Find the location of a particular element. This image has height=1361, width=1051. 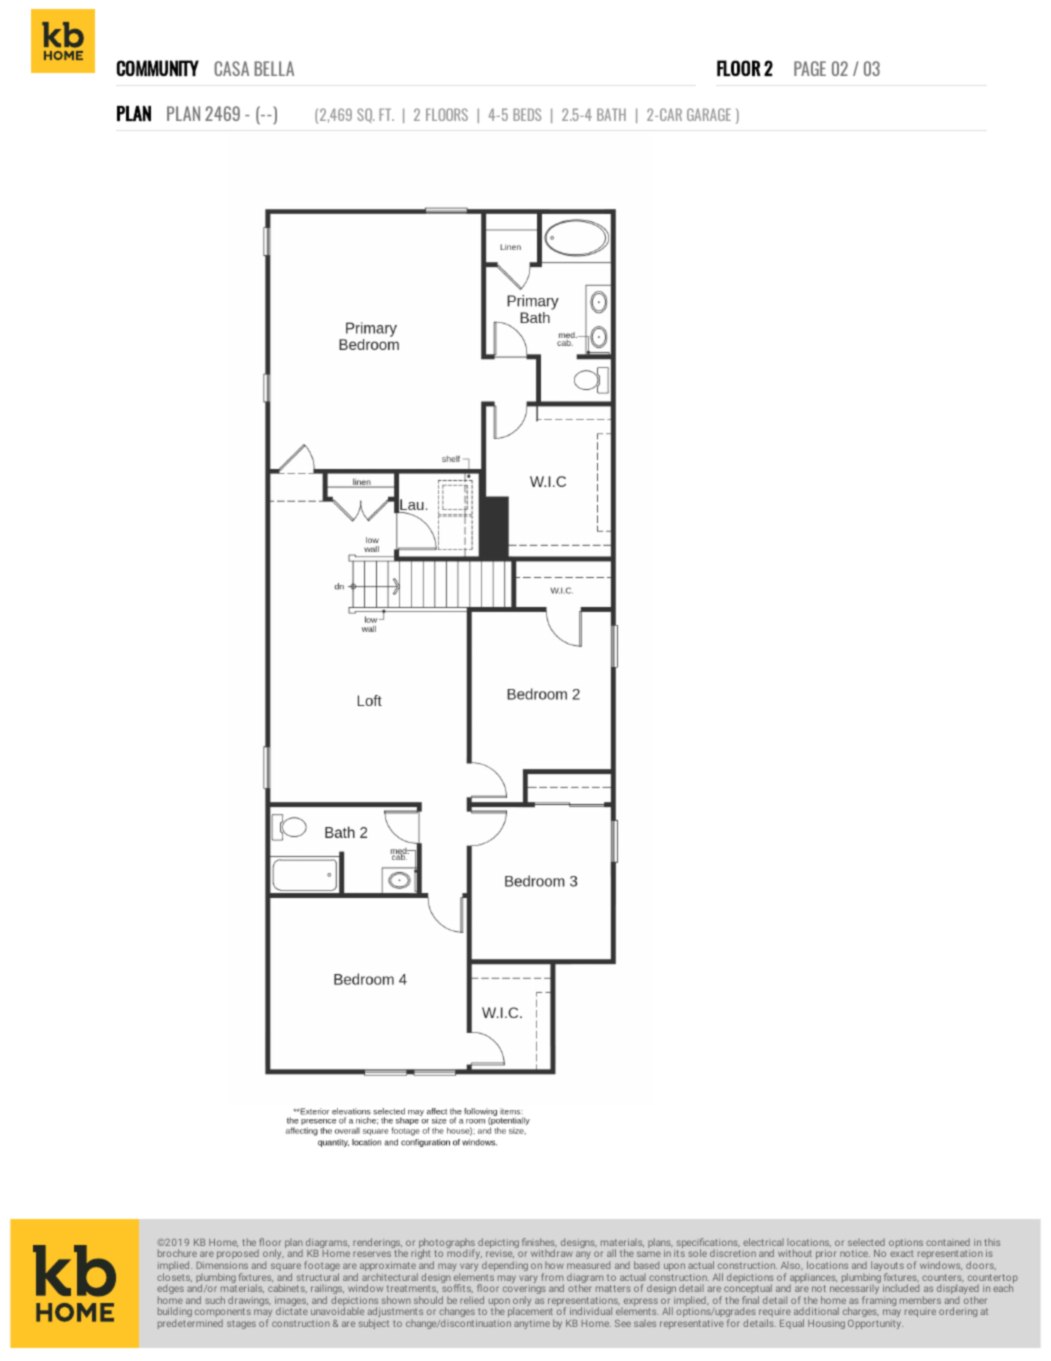

BELLA is located at coordinates (274, 68).
